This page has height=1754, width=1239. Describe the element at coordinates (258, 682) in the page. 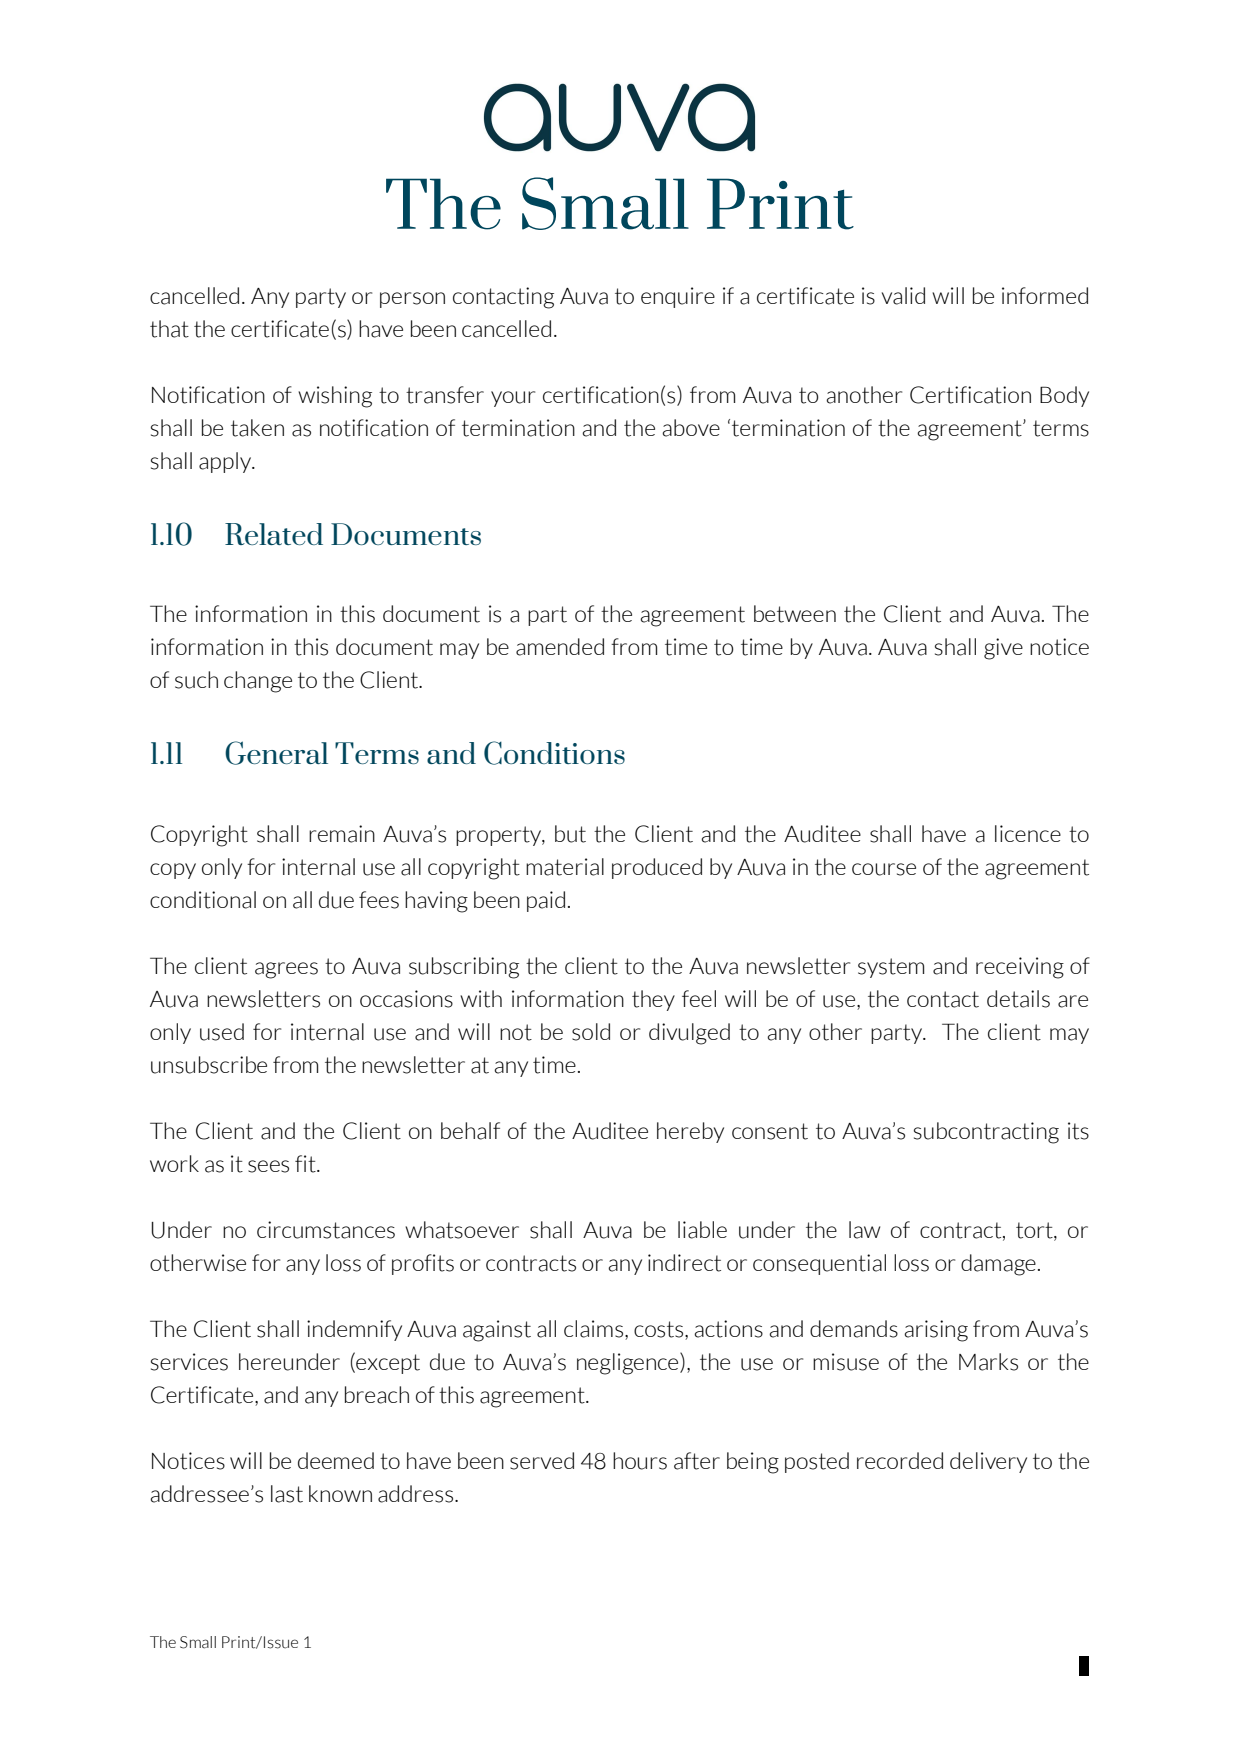

I see `change` at that location.
